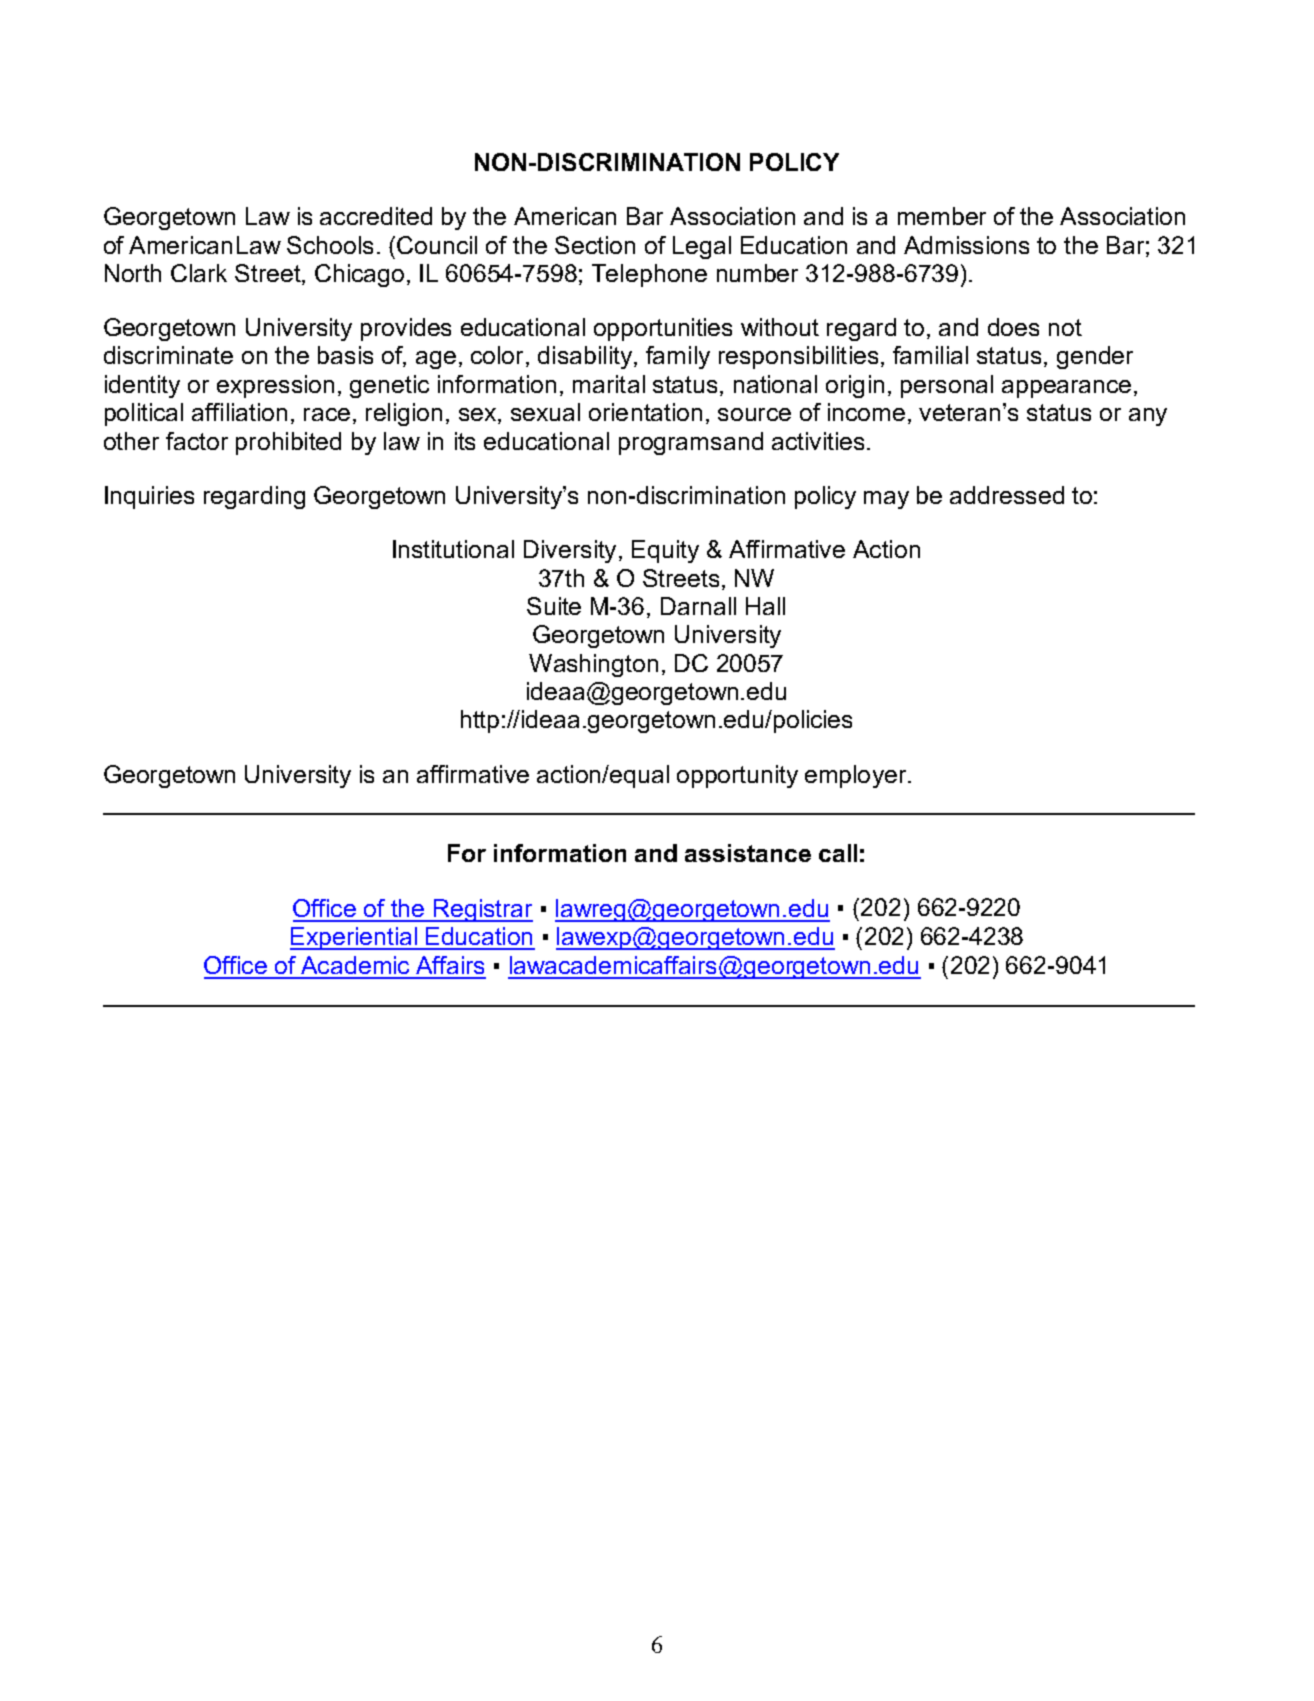 The image size is (1314, 1701). I want to click on call, so click(838, 853).
